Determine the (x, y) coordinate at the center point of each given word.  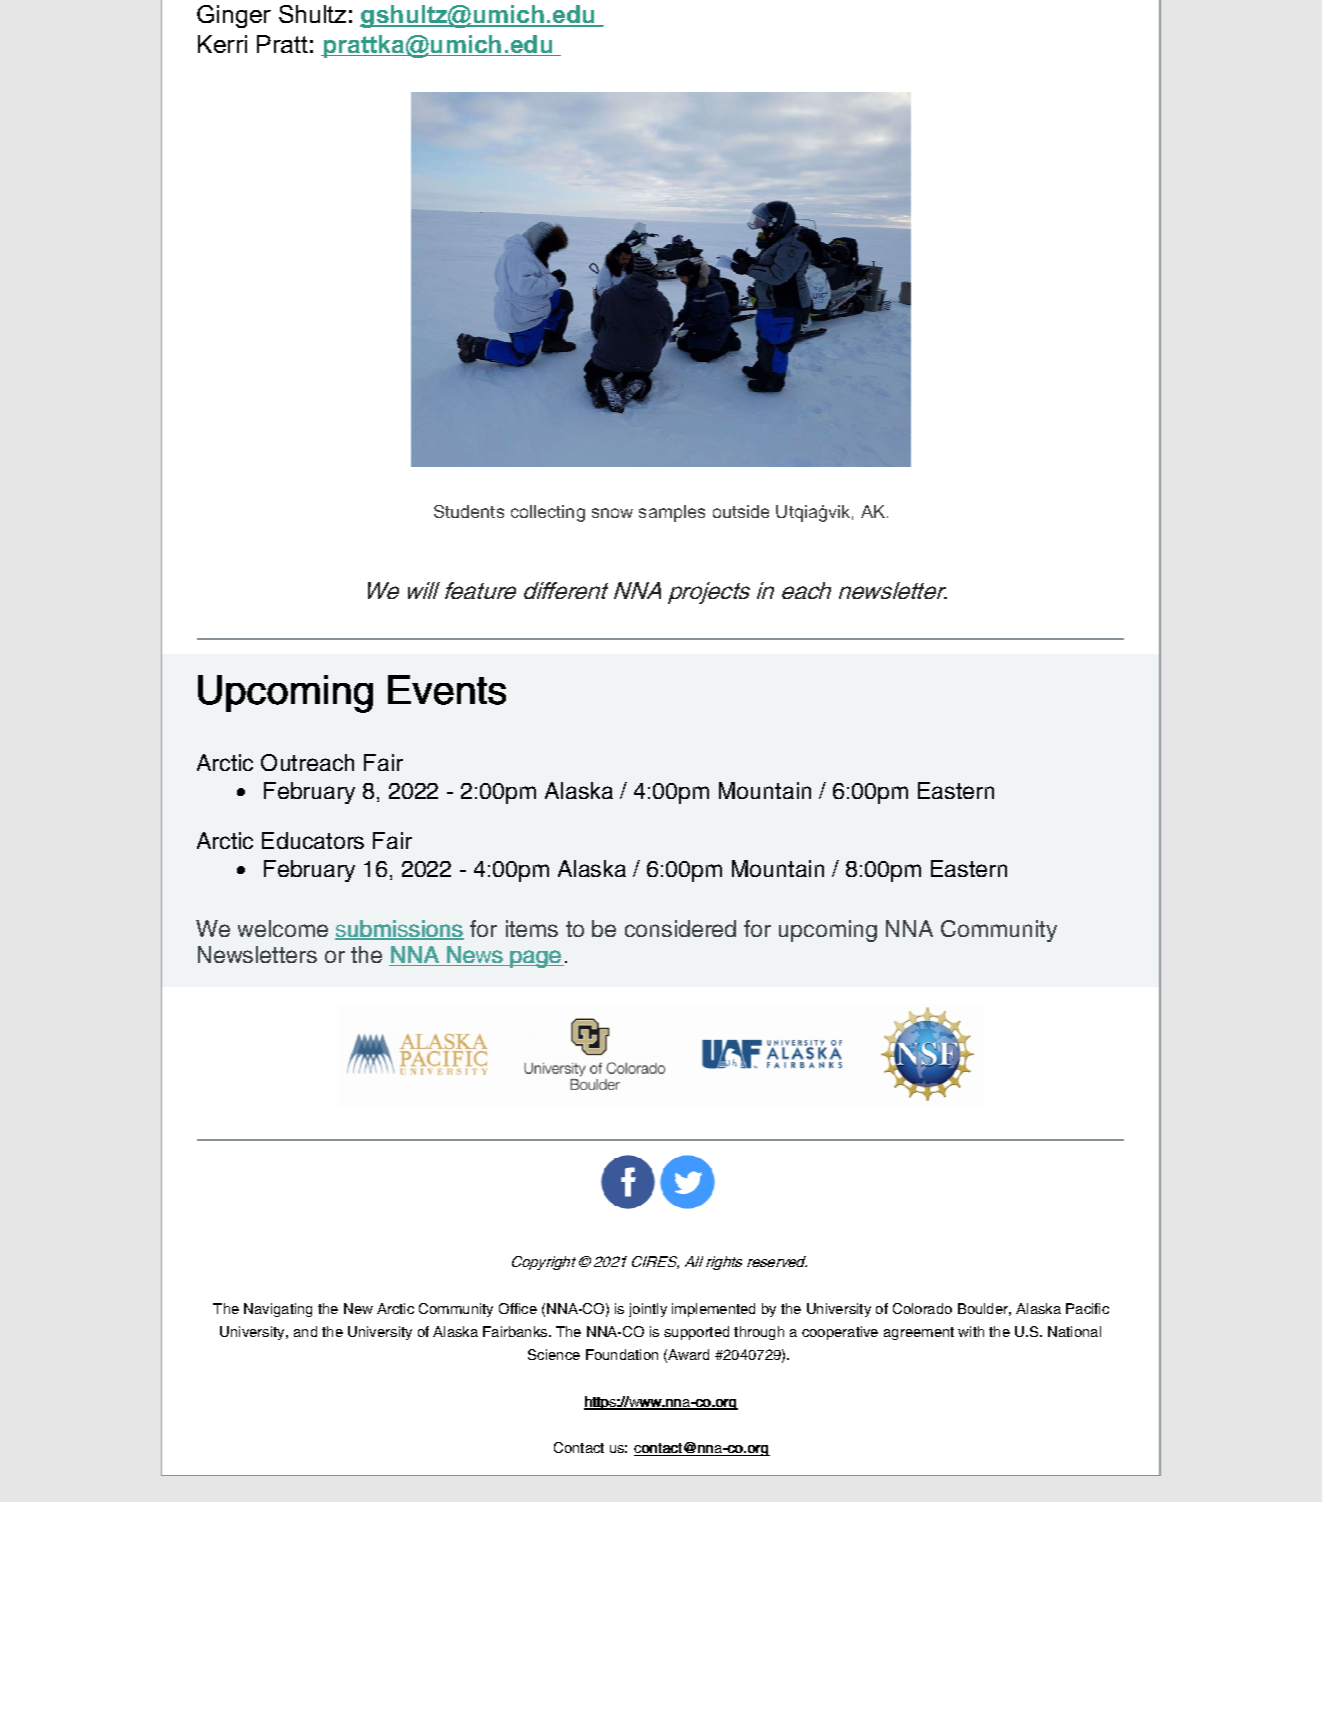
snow (612, 513)
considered (680, 928)
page (535, 959)
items (532, 928)
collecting (548, 513)
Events (447, 690)
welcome (283, 928)
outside (741, 511)
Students (469, 511)
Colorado (922, 1308)
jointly (648, 1310)
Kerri (222, 44)
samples (672, 513)
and (305, 1331)
